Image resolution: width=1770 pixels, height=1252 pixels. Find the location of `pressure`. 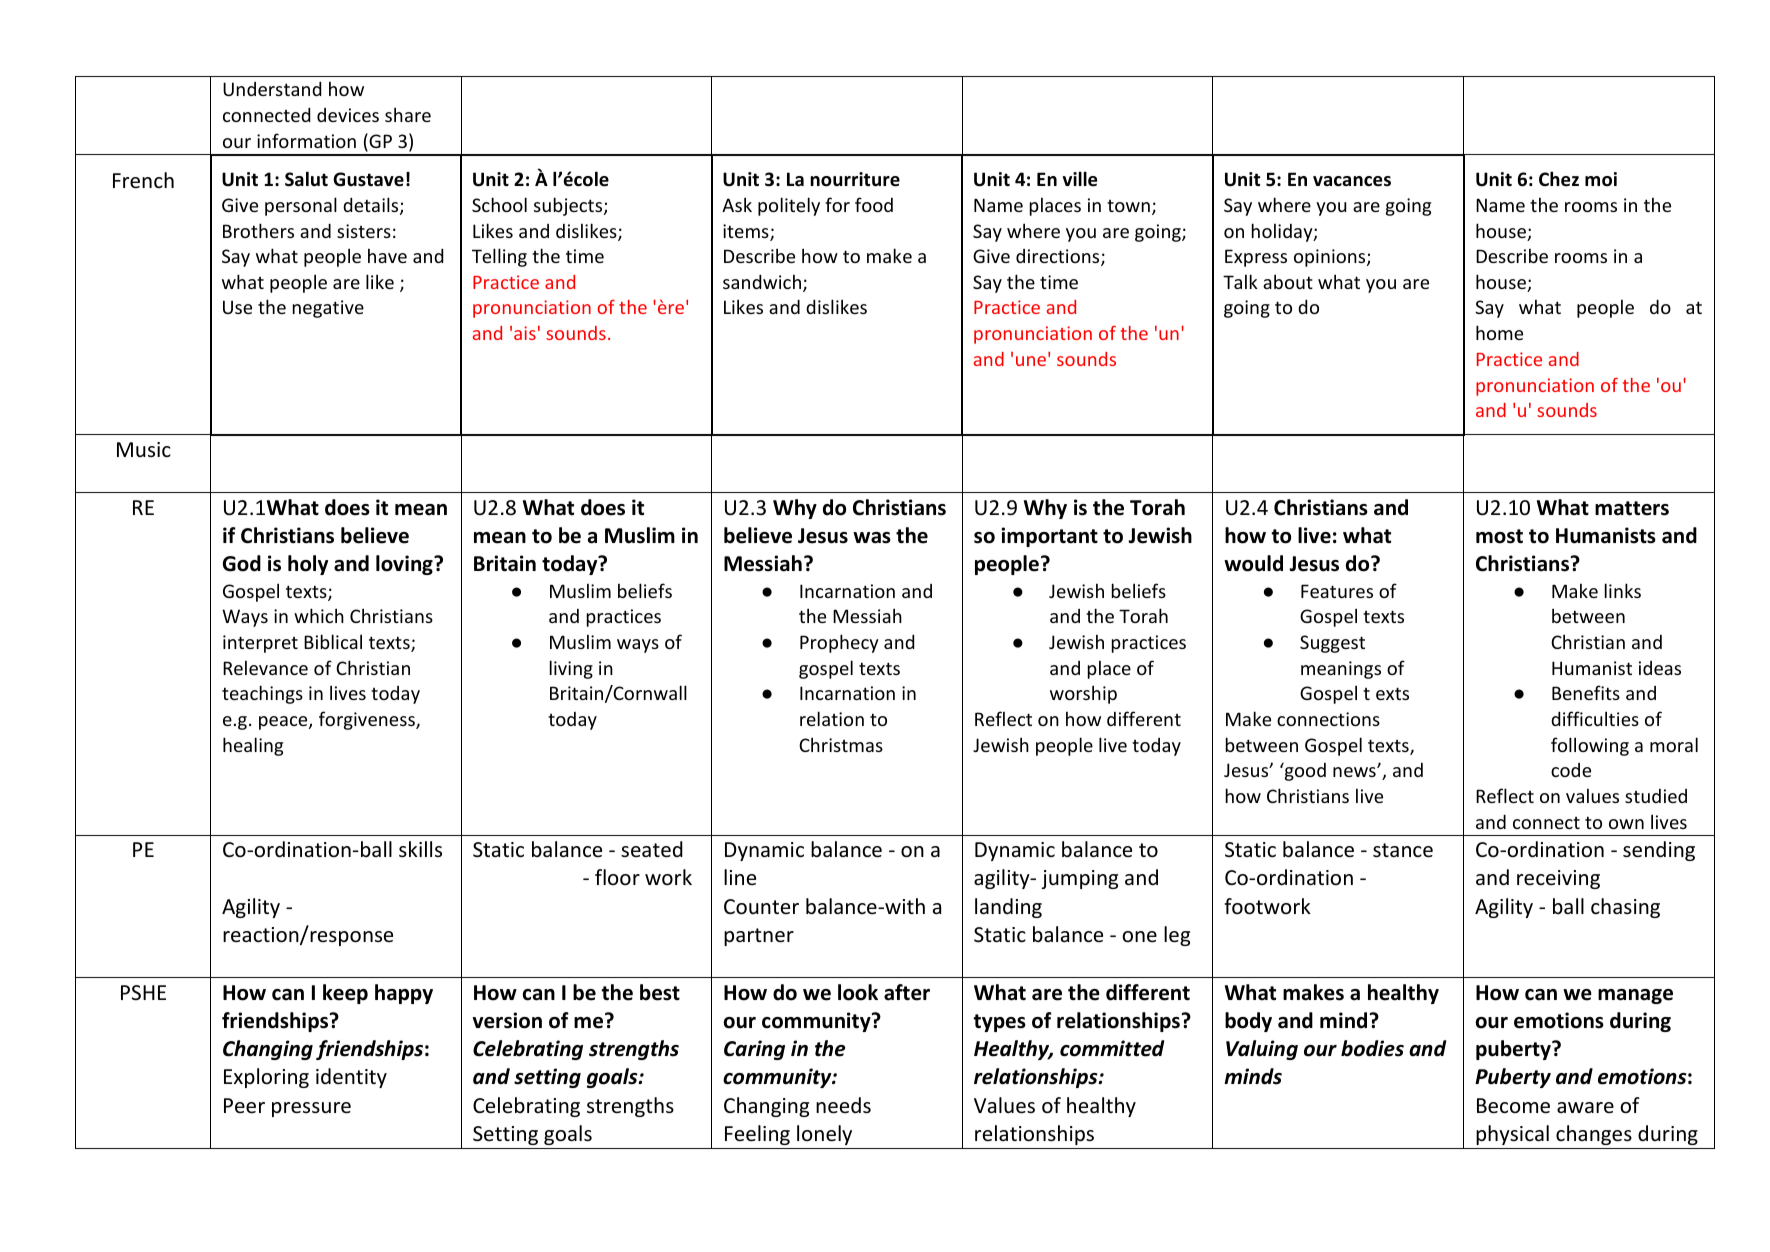

pressure is located at coordinates (311, 1109).
